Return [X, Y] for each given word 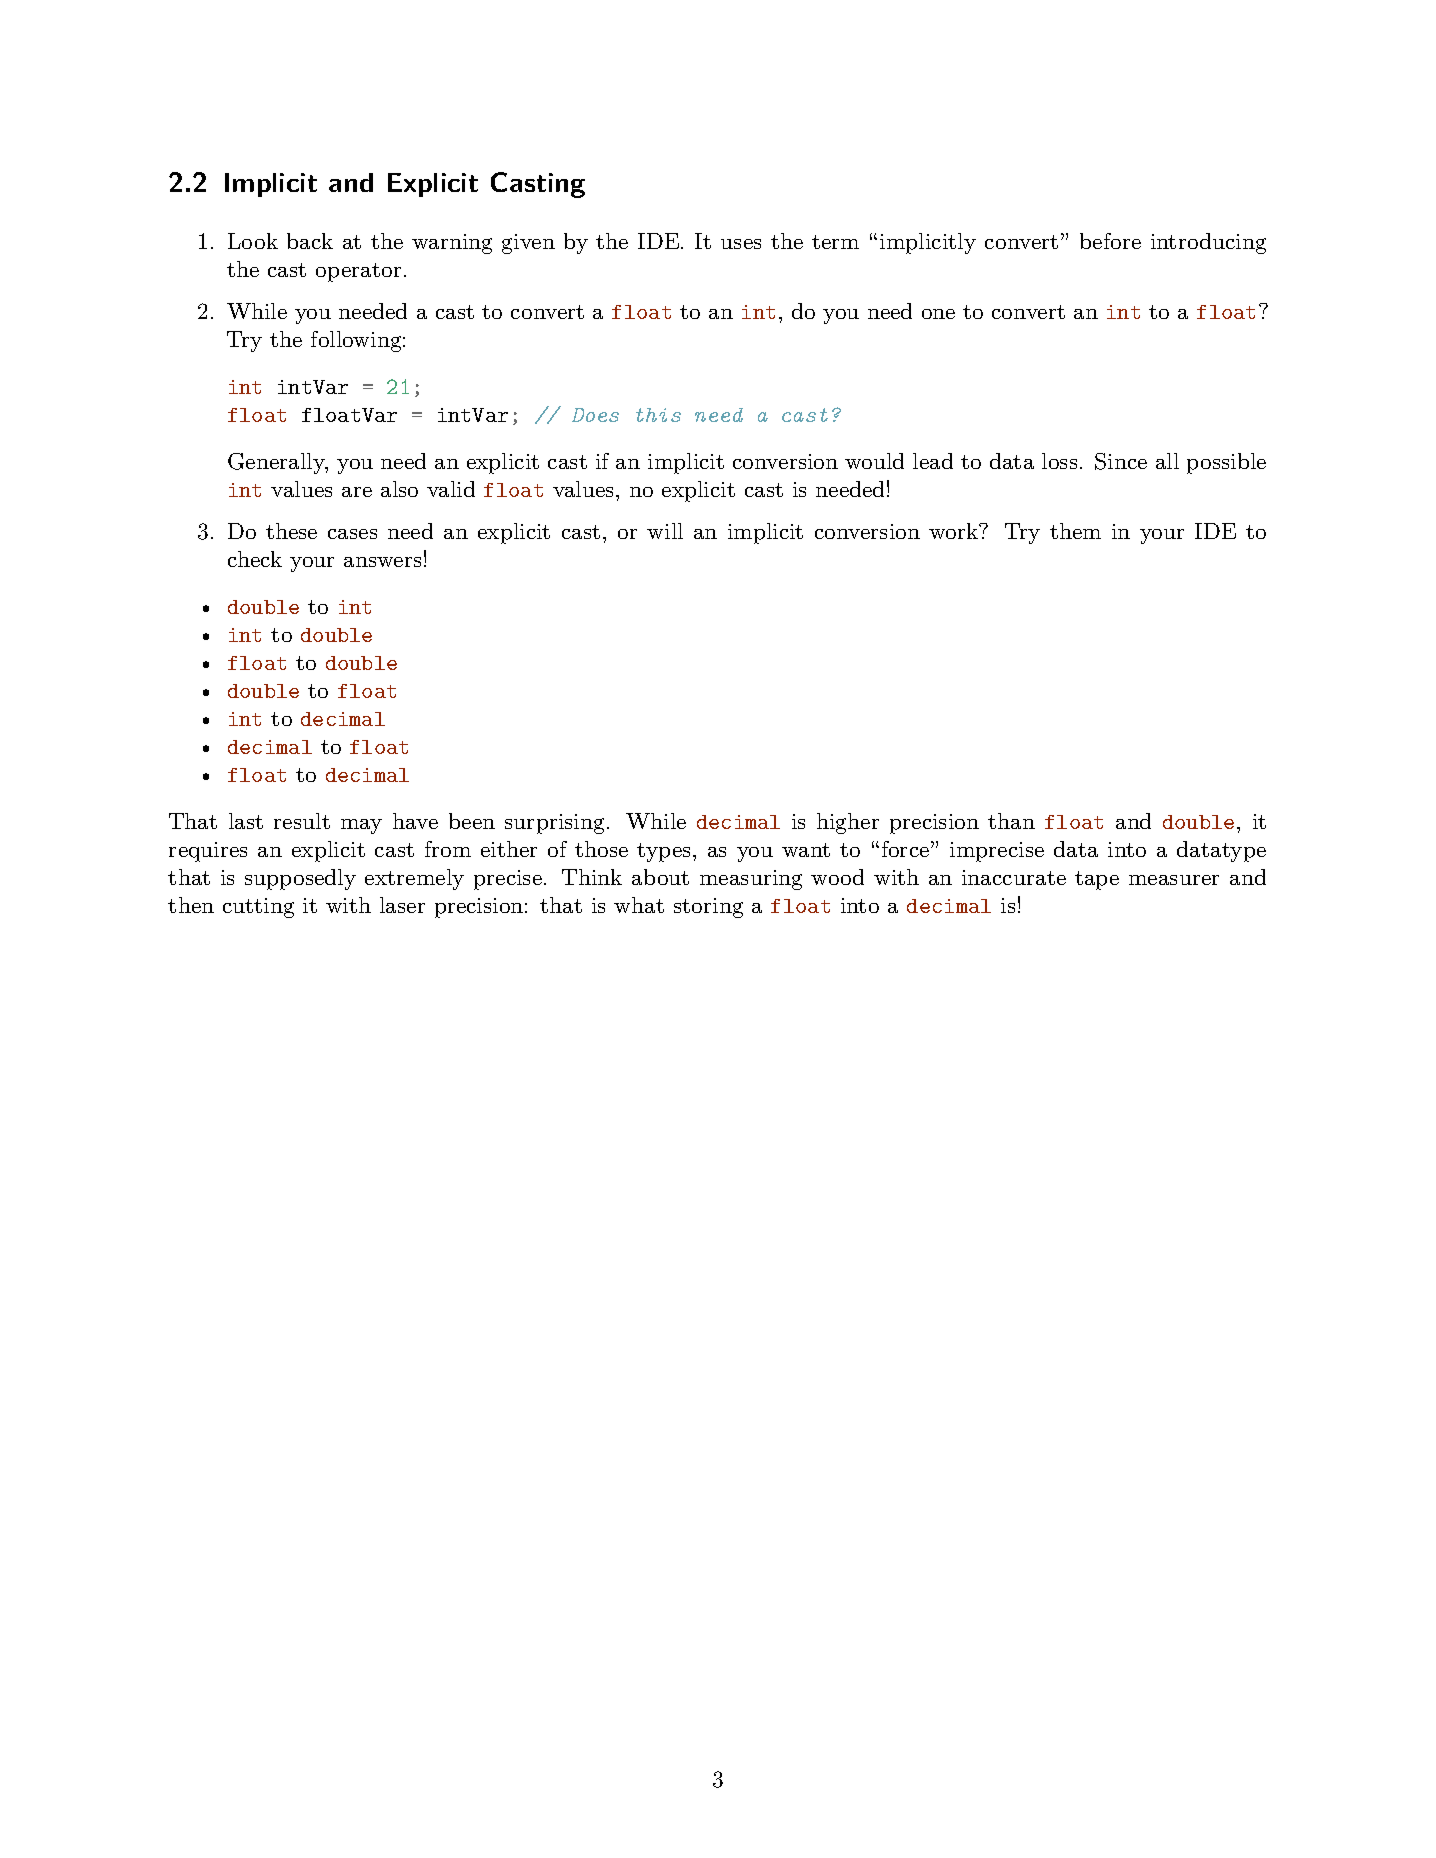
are [357, 492]
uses [741, 244]
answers [382, 562]
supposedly [300, 879]
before [1110, 241]
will [665, 531]
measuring [751, 880]
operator [358, 272]
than [1011, 821]
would [874, 461]
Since [1121, 461]
